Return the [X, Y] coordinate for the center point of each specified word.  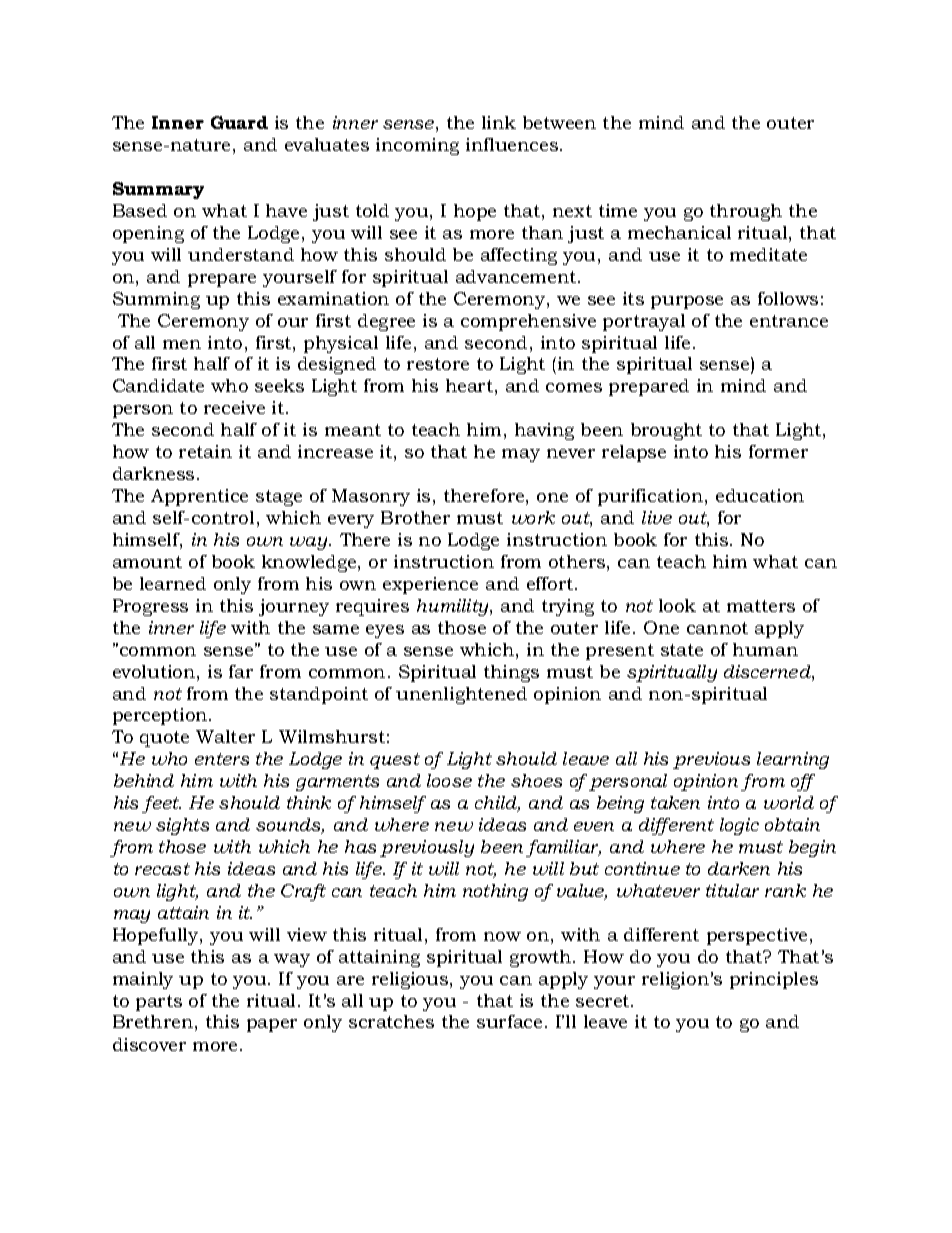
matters [761, 606]
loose [449, 780]
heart [469, 385]
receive [234, 407]
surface [509, 1021]
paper [272, 1025]
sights [182, 826]
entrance [789, 321]
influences [512, 144]
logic [739, 826]
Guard [239, 122]
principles [774, 980]
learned [173, 583]
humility [454, 607]
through [746, 212]
